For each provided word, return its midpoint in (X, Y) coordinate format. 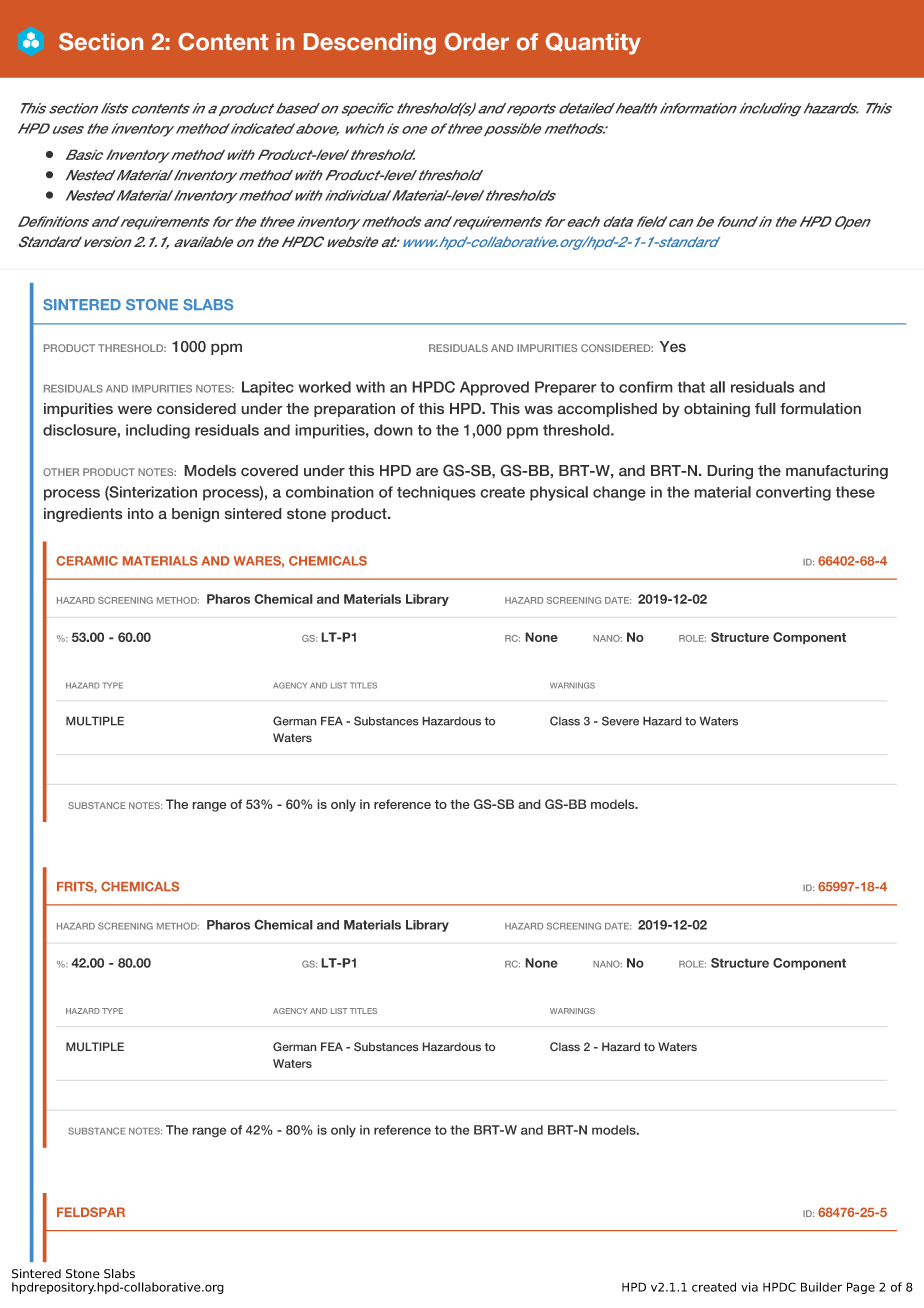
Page (861, 1288)
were (135, 410)
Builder (821, 1287)
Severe (620, 721)
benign (195, 515)
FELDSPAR (91, 1212)
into (141, 514)
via (749, 1287)
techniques (436, 493)
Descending (370, 44)
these (855, 492)
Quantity (593, 44)
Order (477, 42)
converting (793, 493)
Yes (673, 347)
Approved (494, 388)
